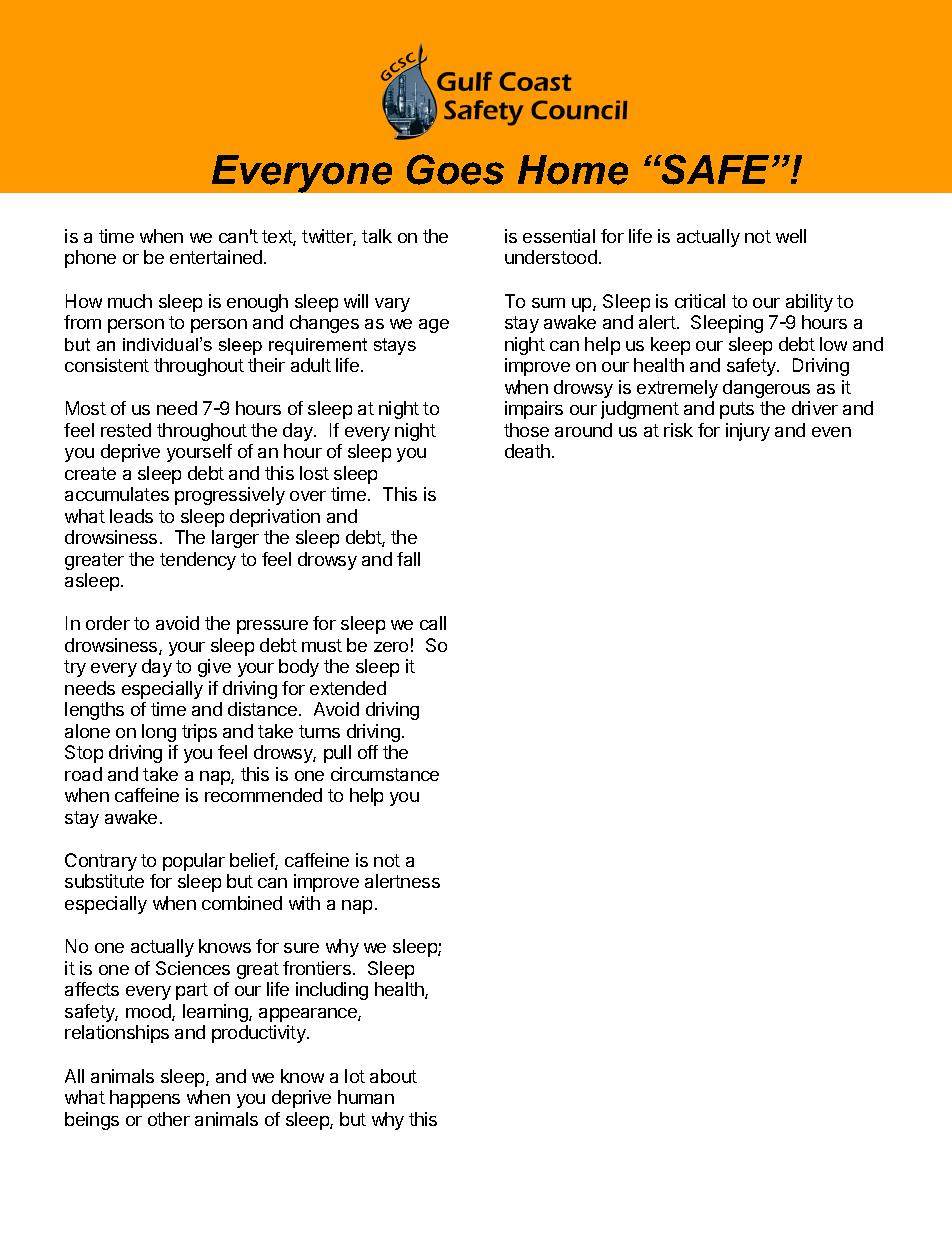 The width and height of the screenshot is (952, 1233). What do you see at coordinates (214, 668) in the screenshot?
I see `give` at bounding box center [214, 668].
